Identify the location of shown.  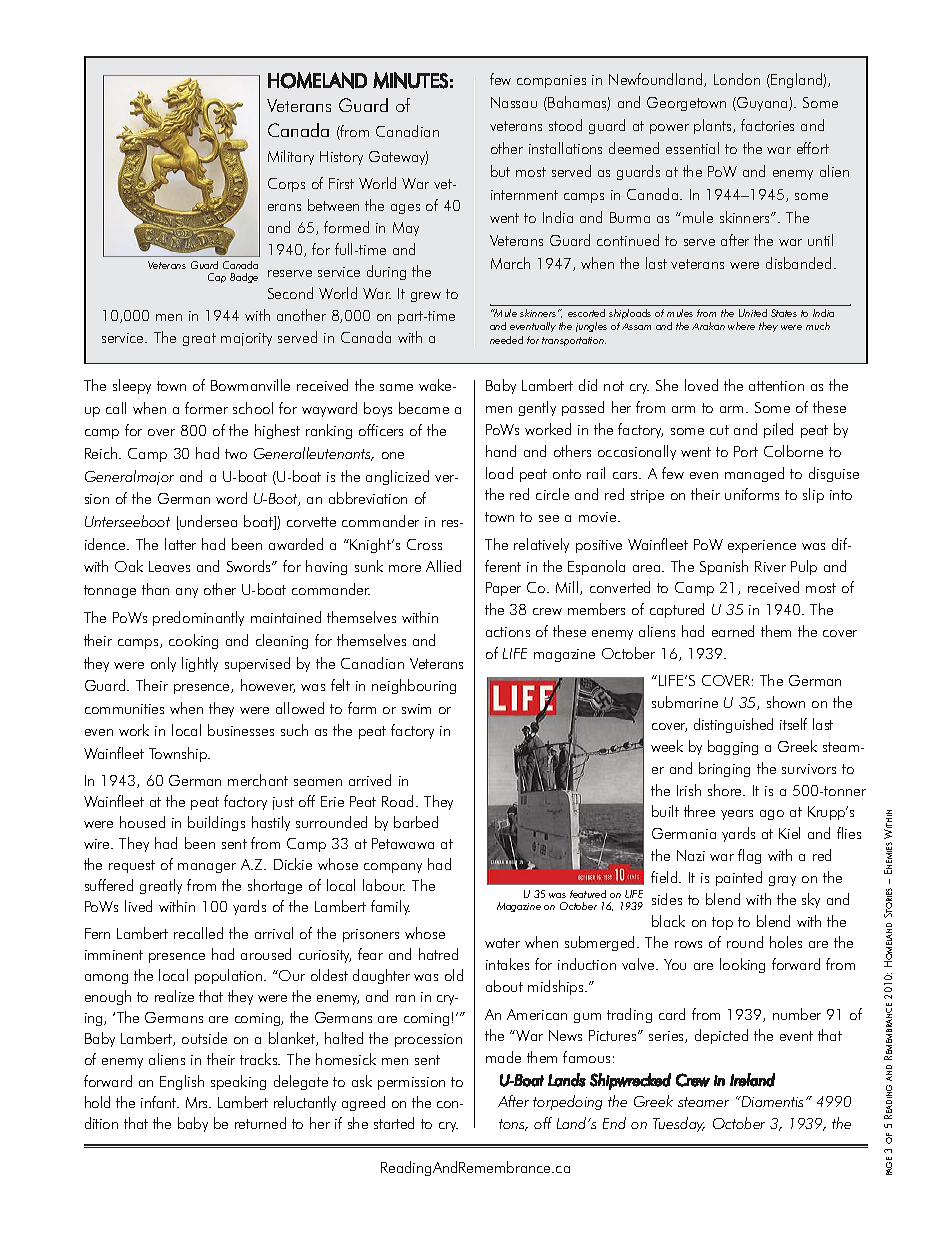
(786, 702).
